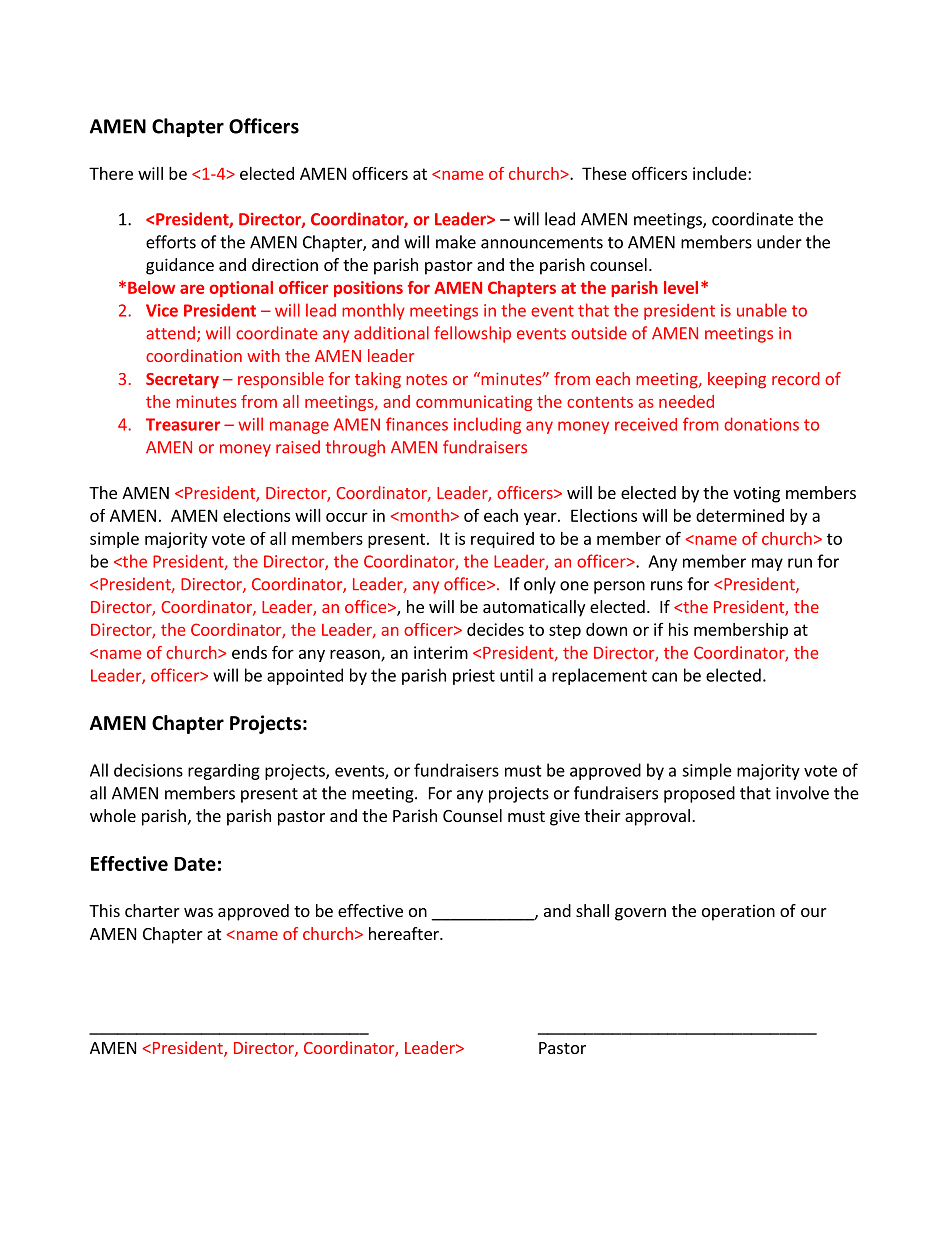  What do you see at coordinates (721, 173) in the screenshot?
I see `include` at bounding box center [721, 173].
